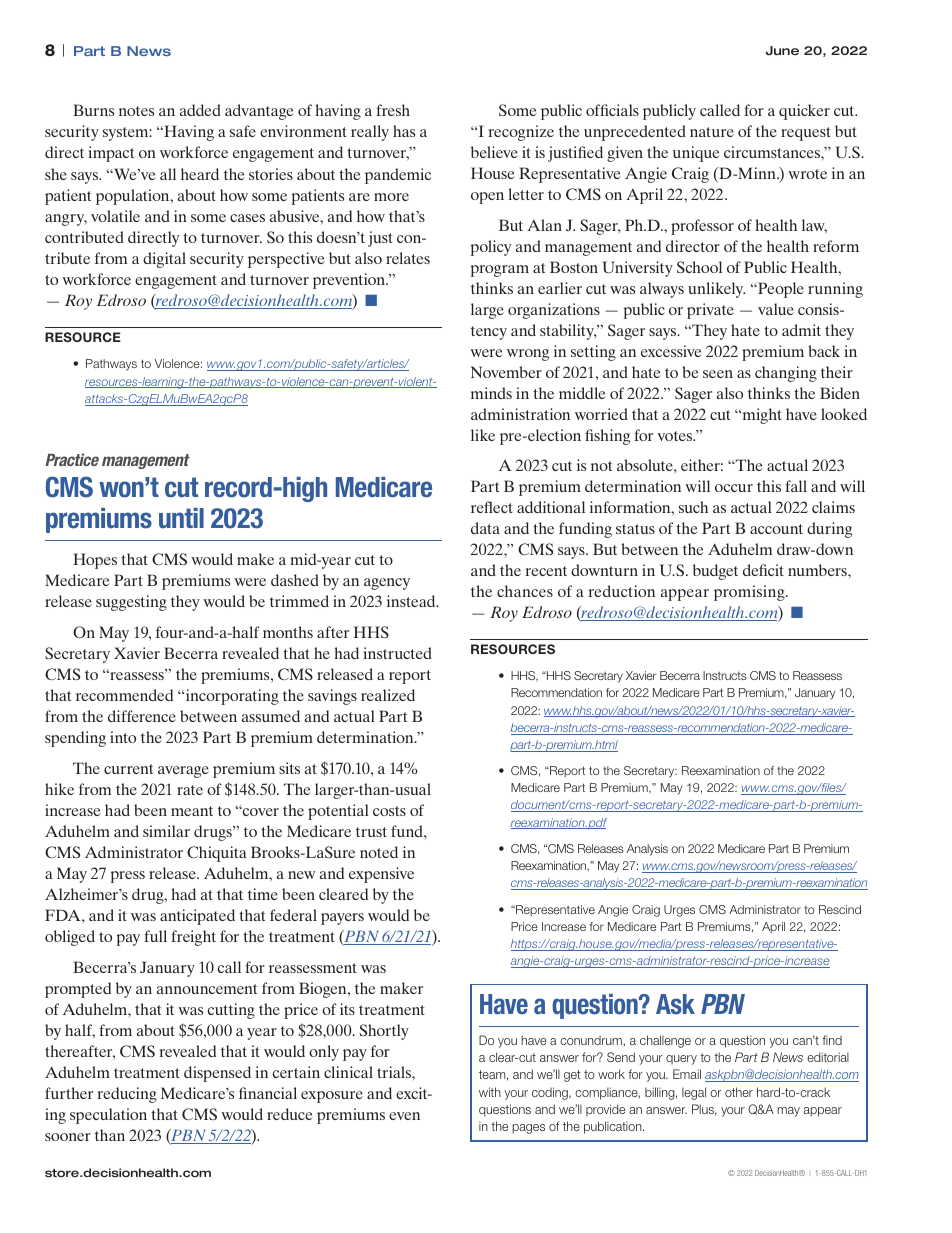  Describe the element at coordinates (164, 260) in the document. I see `digital` at that location.
